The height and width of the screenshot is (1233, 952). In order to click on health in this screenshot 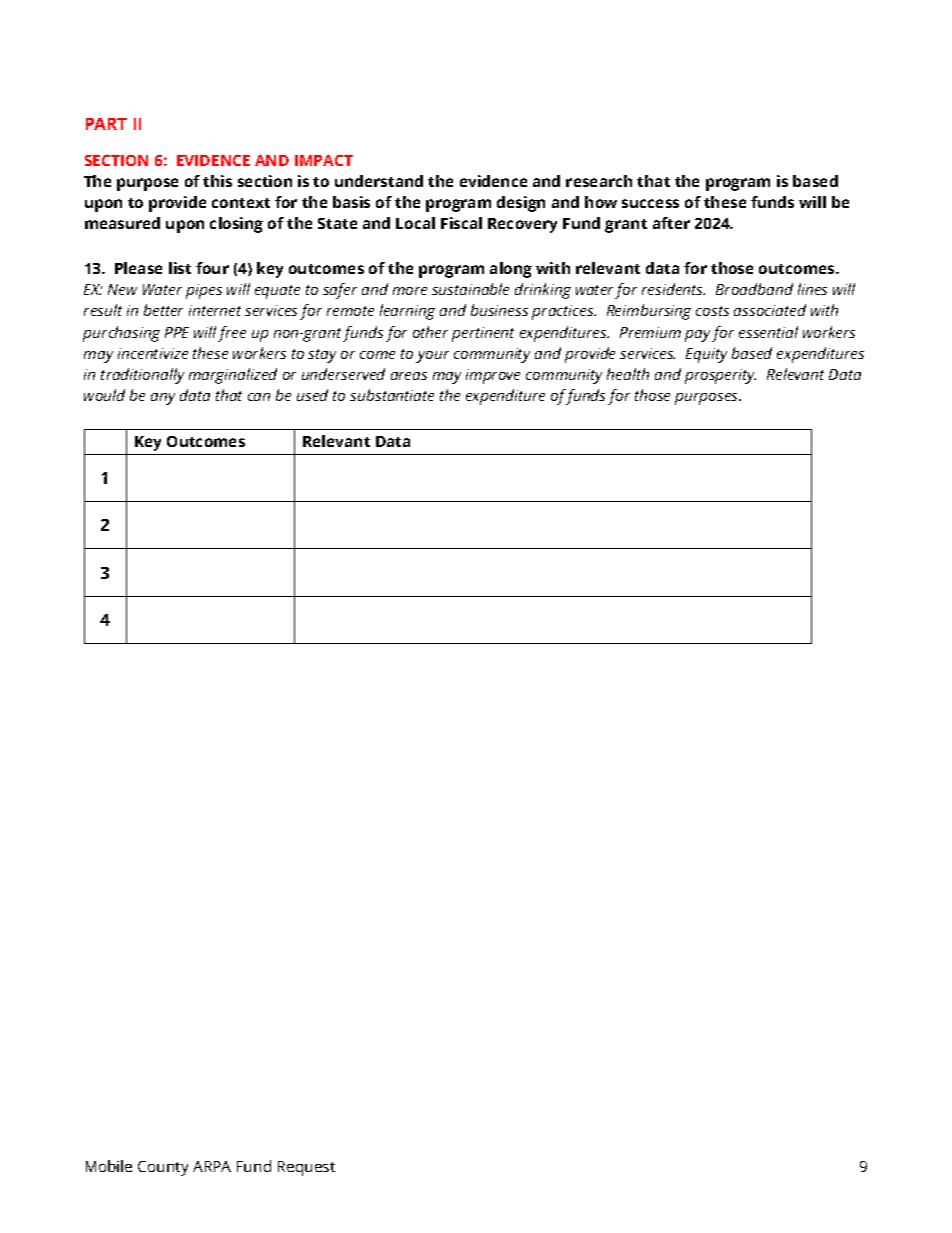, I will do `click(628, 374)`.
